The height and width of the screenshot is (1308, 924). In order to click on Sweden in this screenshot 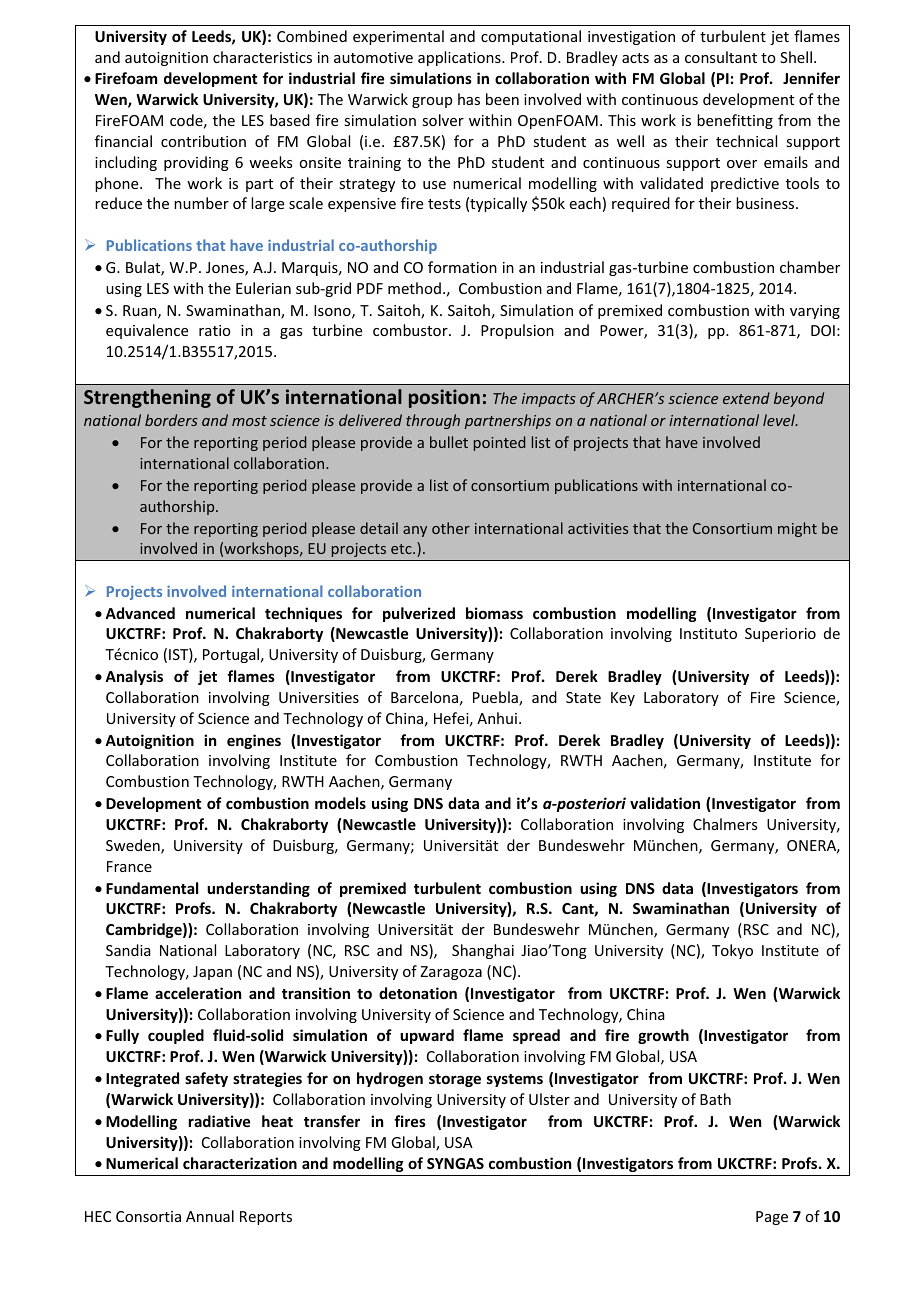, I will do `click(134, 846)`.
